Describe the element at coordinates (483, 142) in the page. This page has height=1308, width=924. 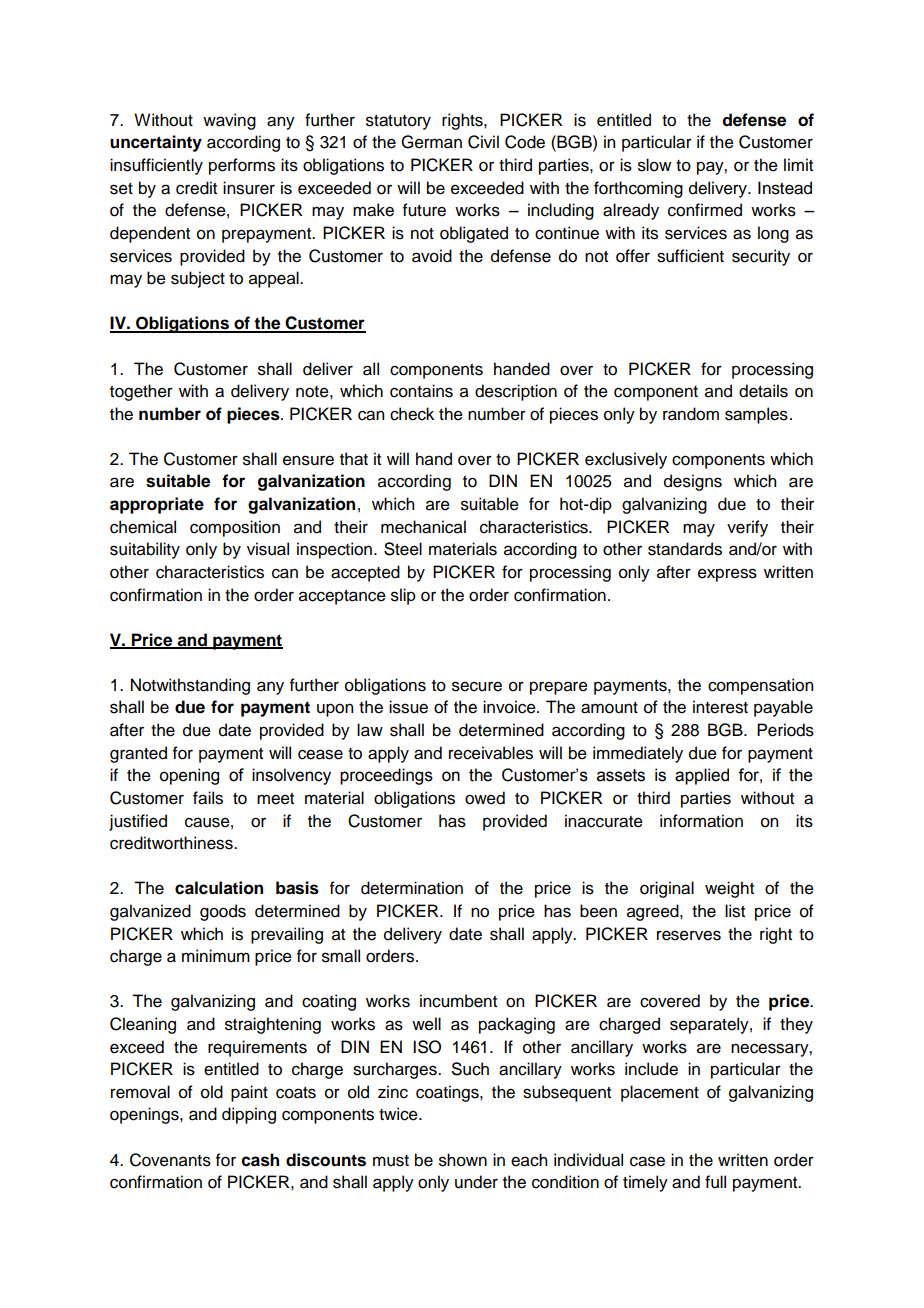
I see `Civil` at that location.
